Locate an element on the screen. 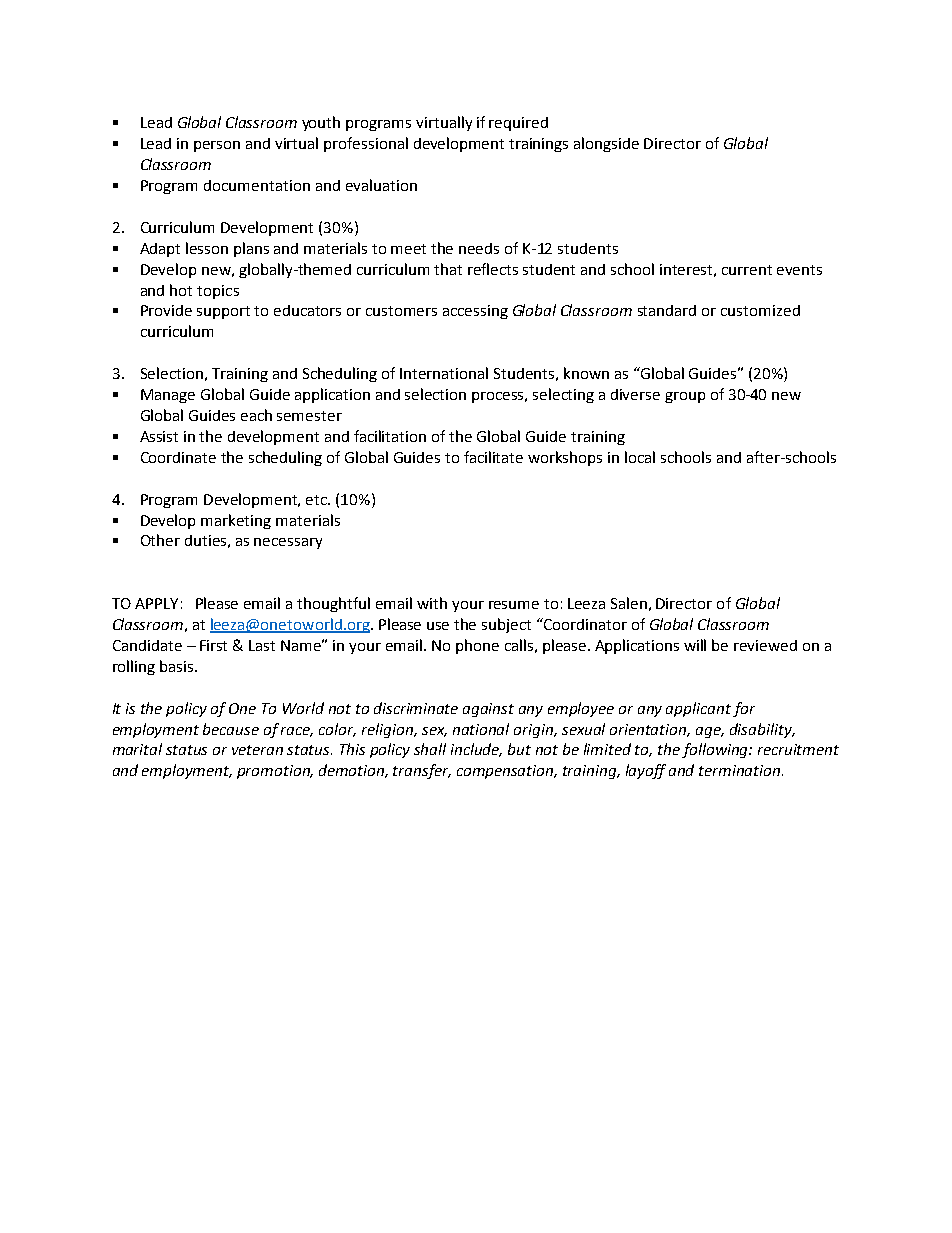 This screenshot has width=952, height=1233. customized is located at coordinates (760, 310).
